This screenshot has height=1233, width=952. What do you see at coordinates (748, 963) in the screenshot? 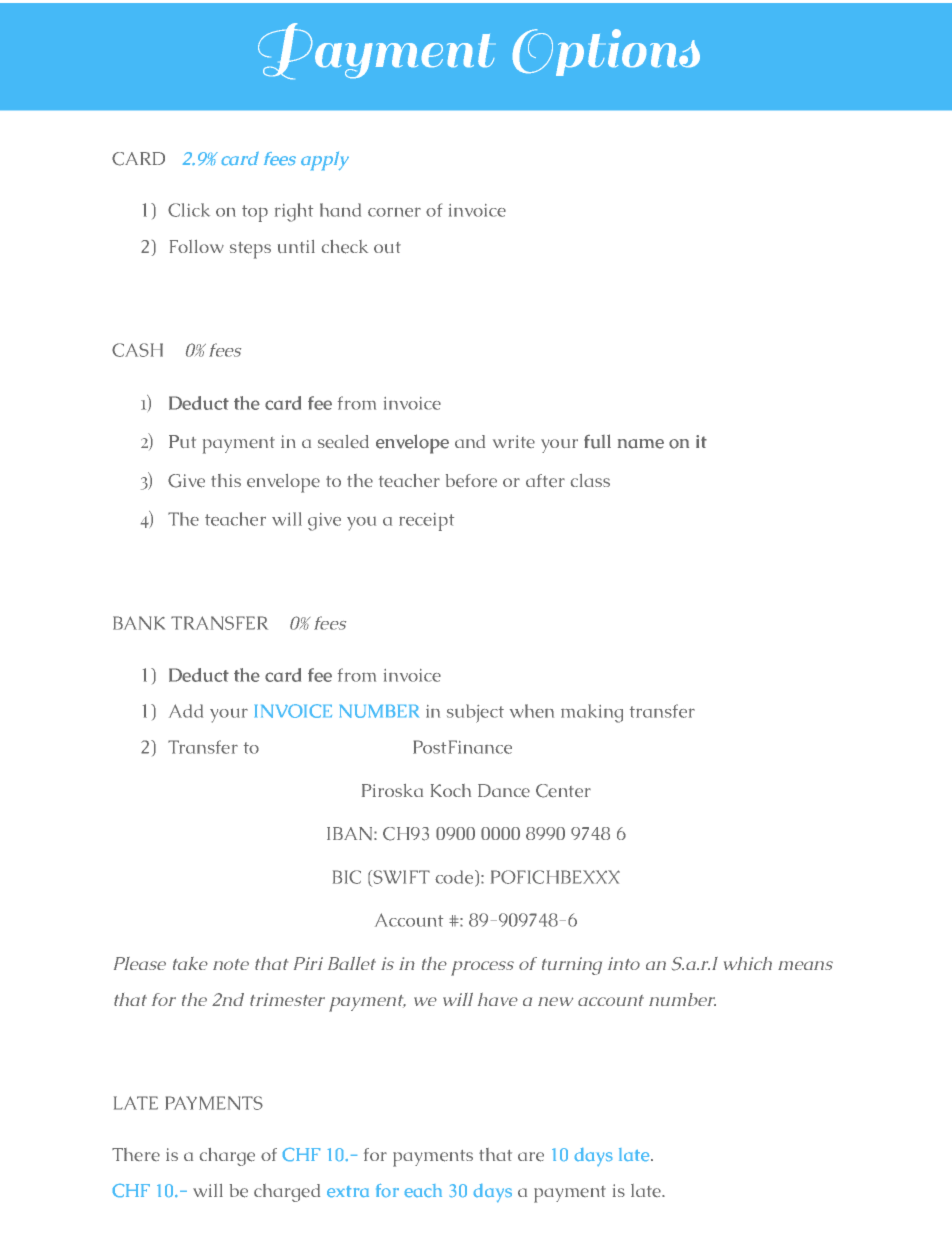
I see `which` at bounding box center [748, 963].
